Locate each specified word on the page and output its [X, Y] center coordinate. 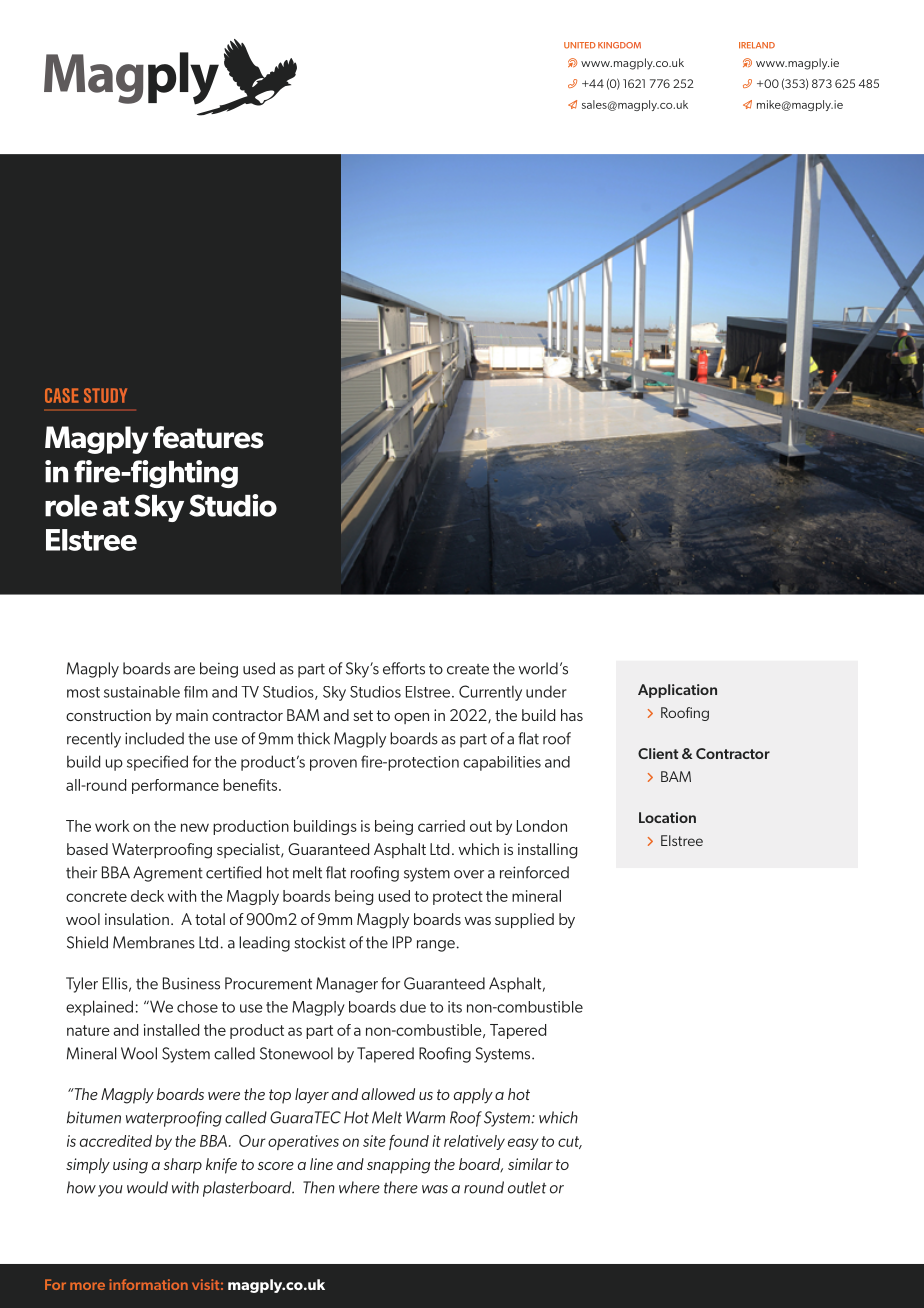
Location [667, 817]
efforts [404, 668]
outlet [527, 1187]
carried [441, 826]
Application [677, 691]
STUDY [105, 395]
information [148, 1284]
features [208, 437]
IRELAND [757, 45]
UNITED [580, 45]
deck [147, 896]
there [401, 1187]
